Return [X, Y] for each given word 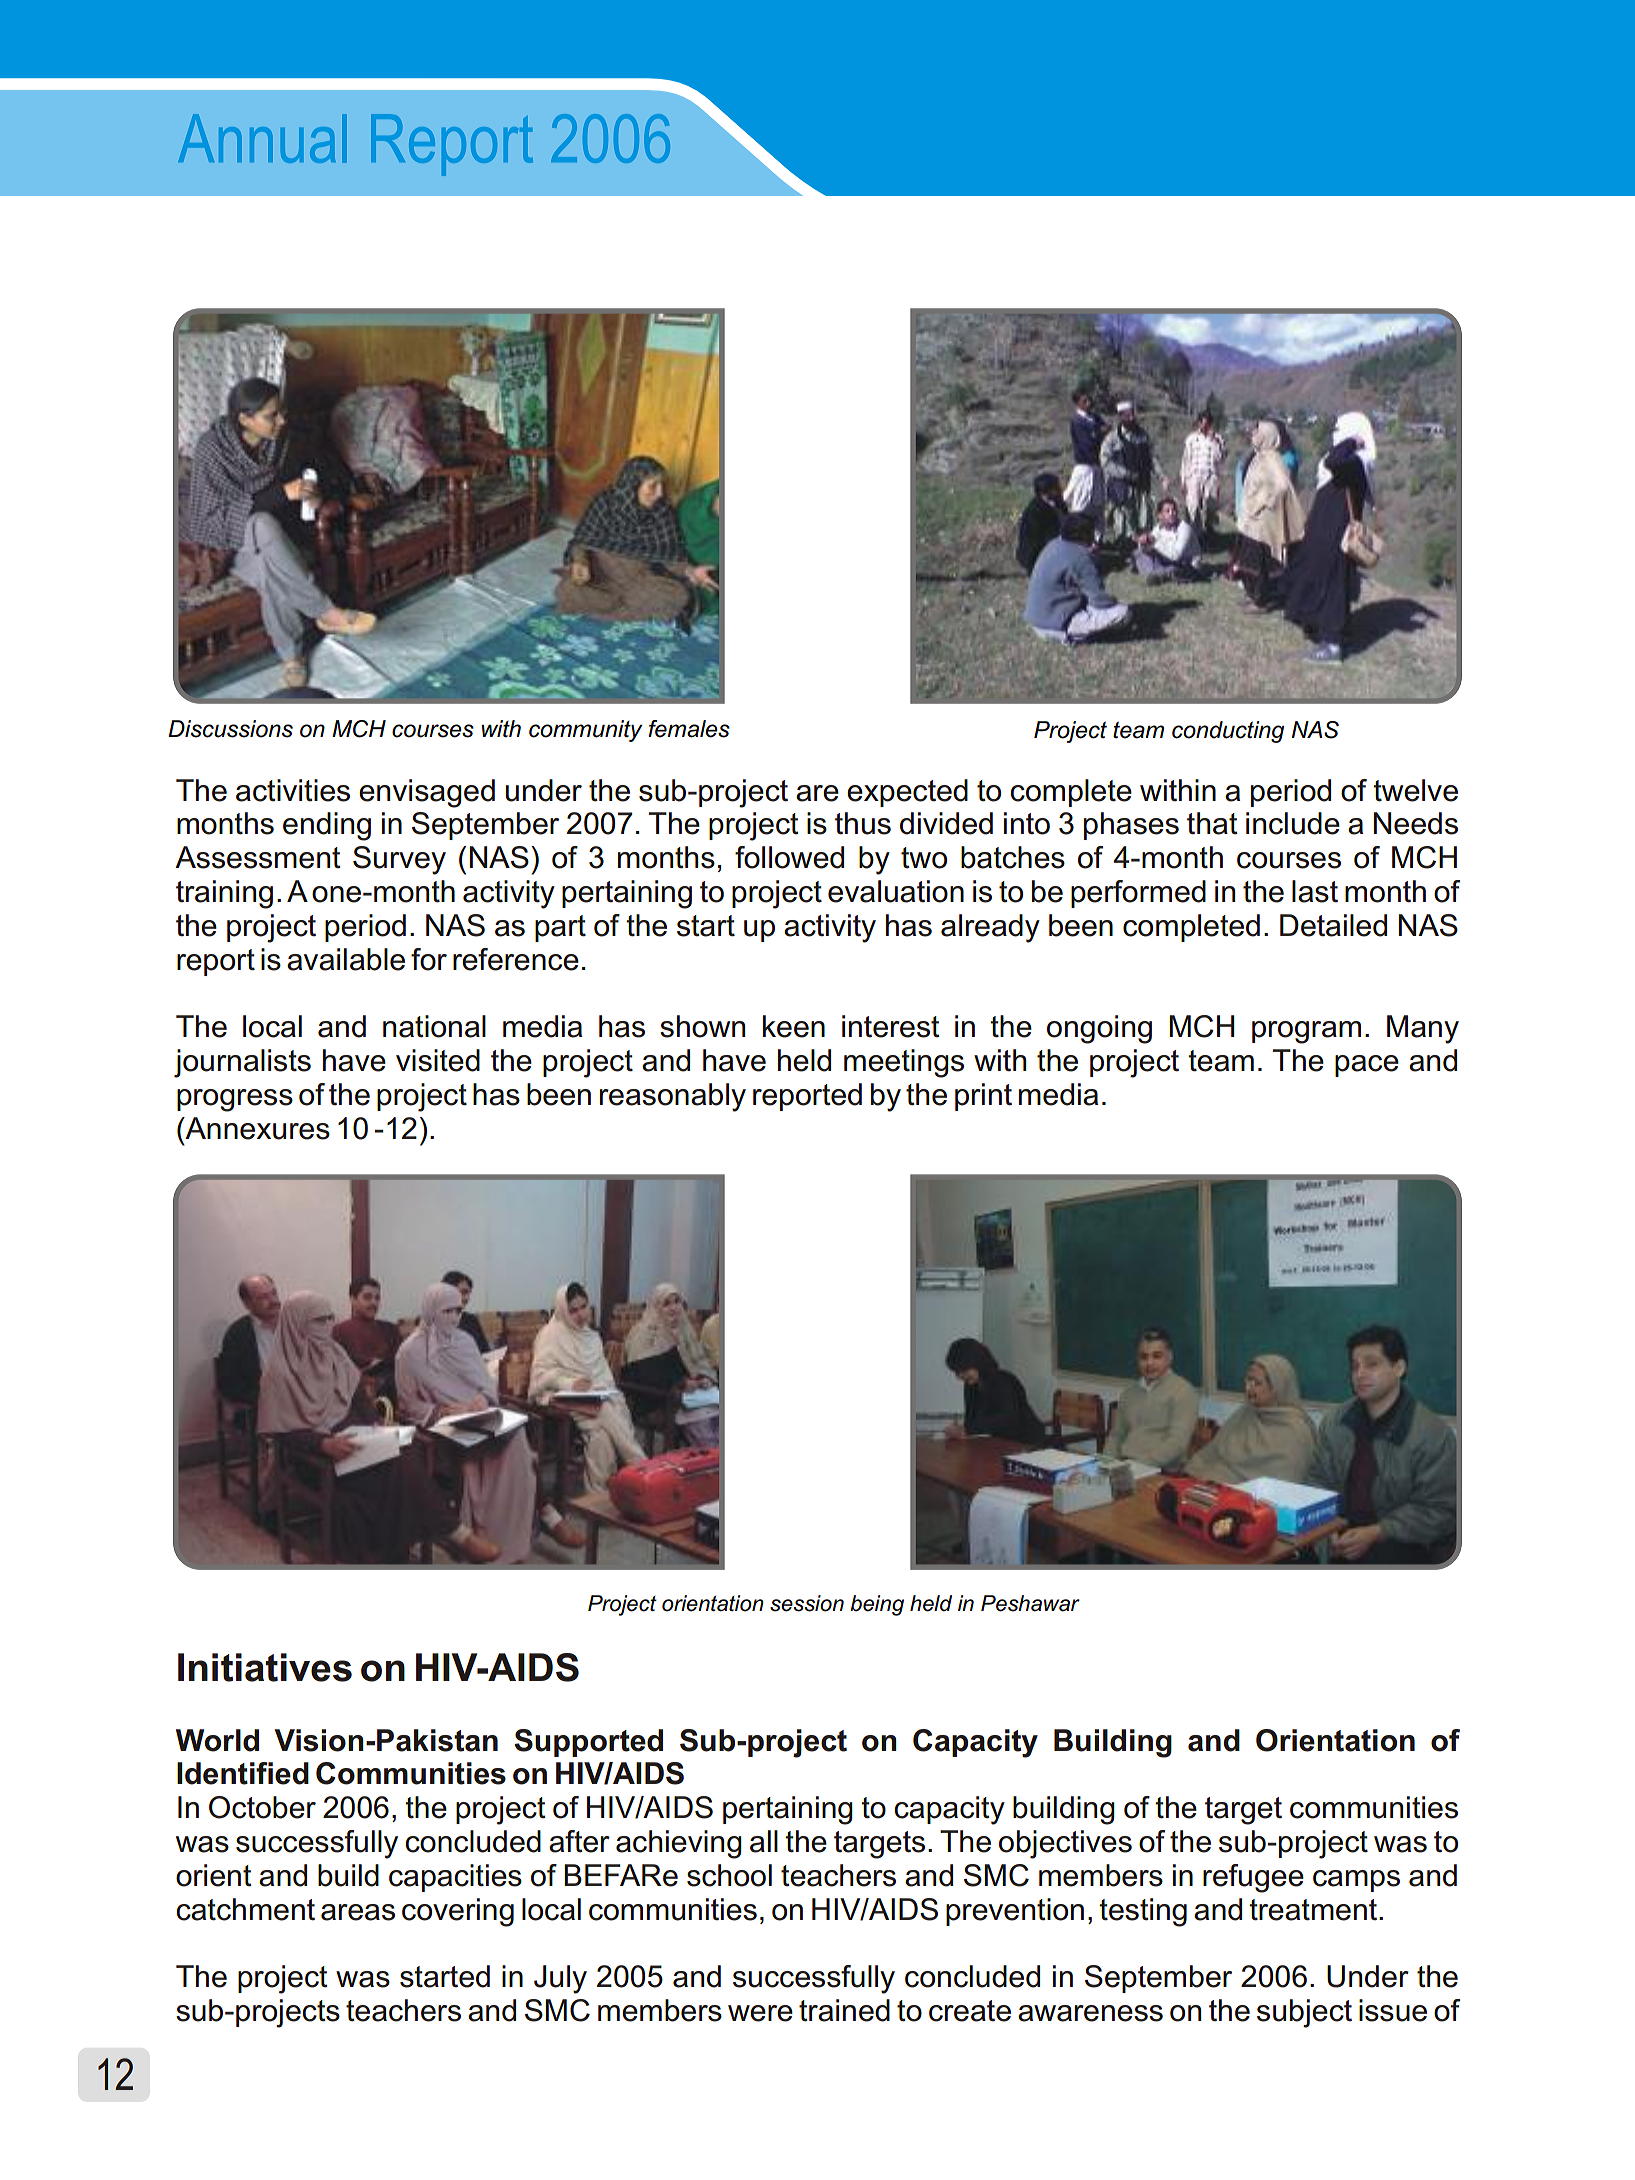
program [1306, 1032]
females [689, 729]
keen [794, 1026]
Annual [262, 138]
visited [438, 1060]
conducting [1228, 732]
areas [358, 1912]
